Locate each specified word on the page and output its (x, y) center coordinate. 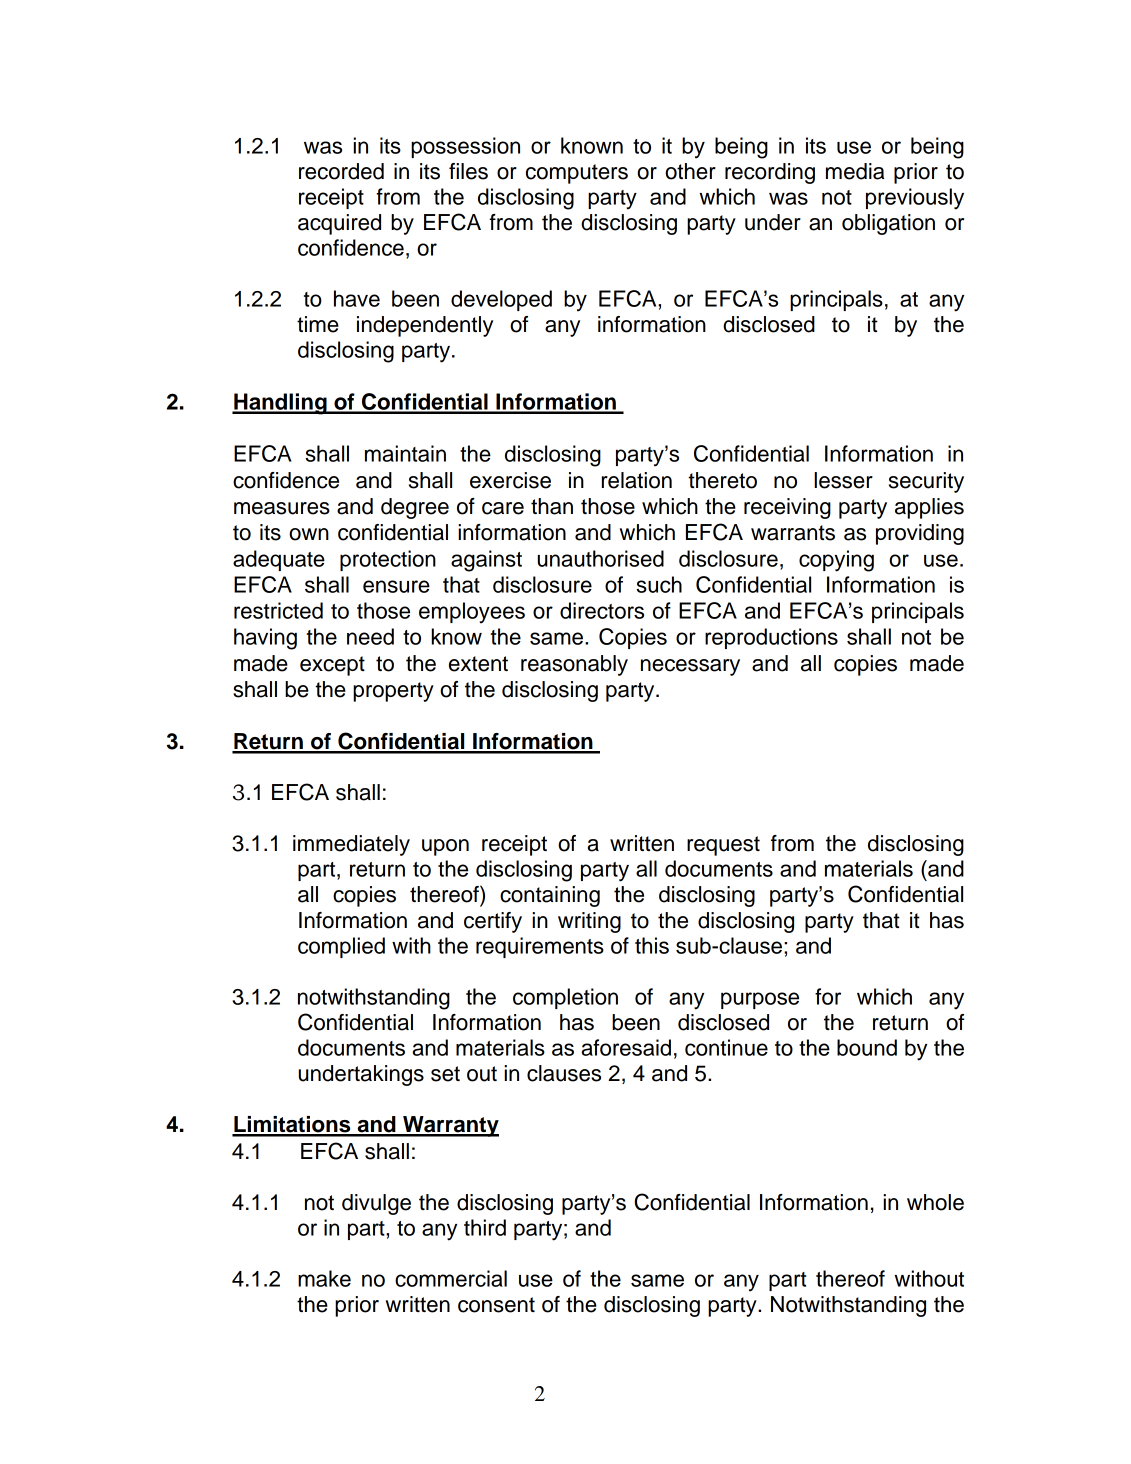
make (324, 1278)
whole (935, 1202)
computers (577, 174)
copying (836, 561)
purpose (760, 1000)
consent (496, 1305)
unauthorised (601, 558)
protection (388, 560)
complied (341, 947)
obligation (888, 224)
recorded (341, 171)
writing (589, 922)
